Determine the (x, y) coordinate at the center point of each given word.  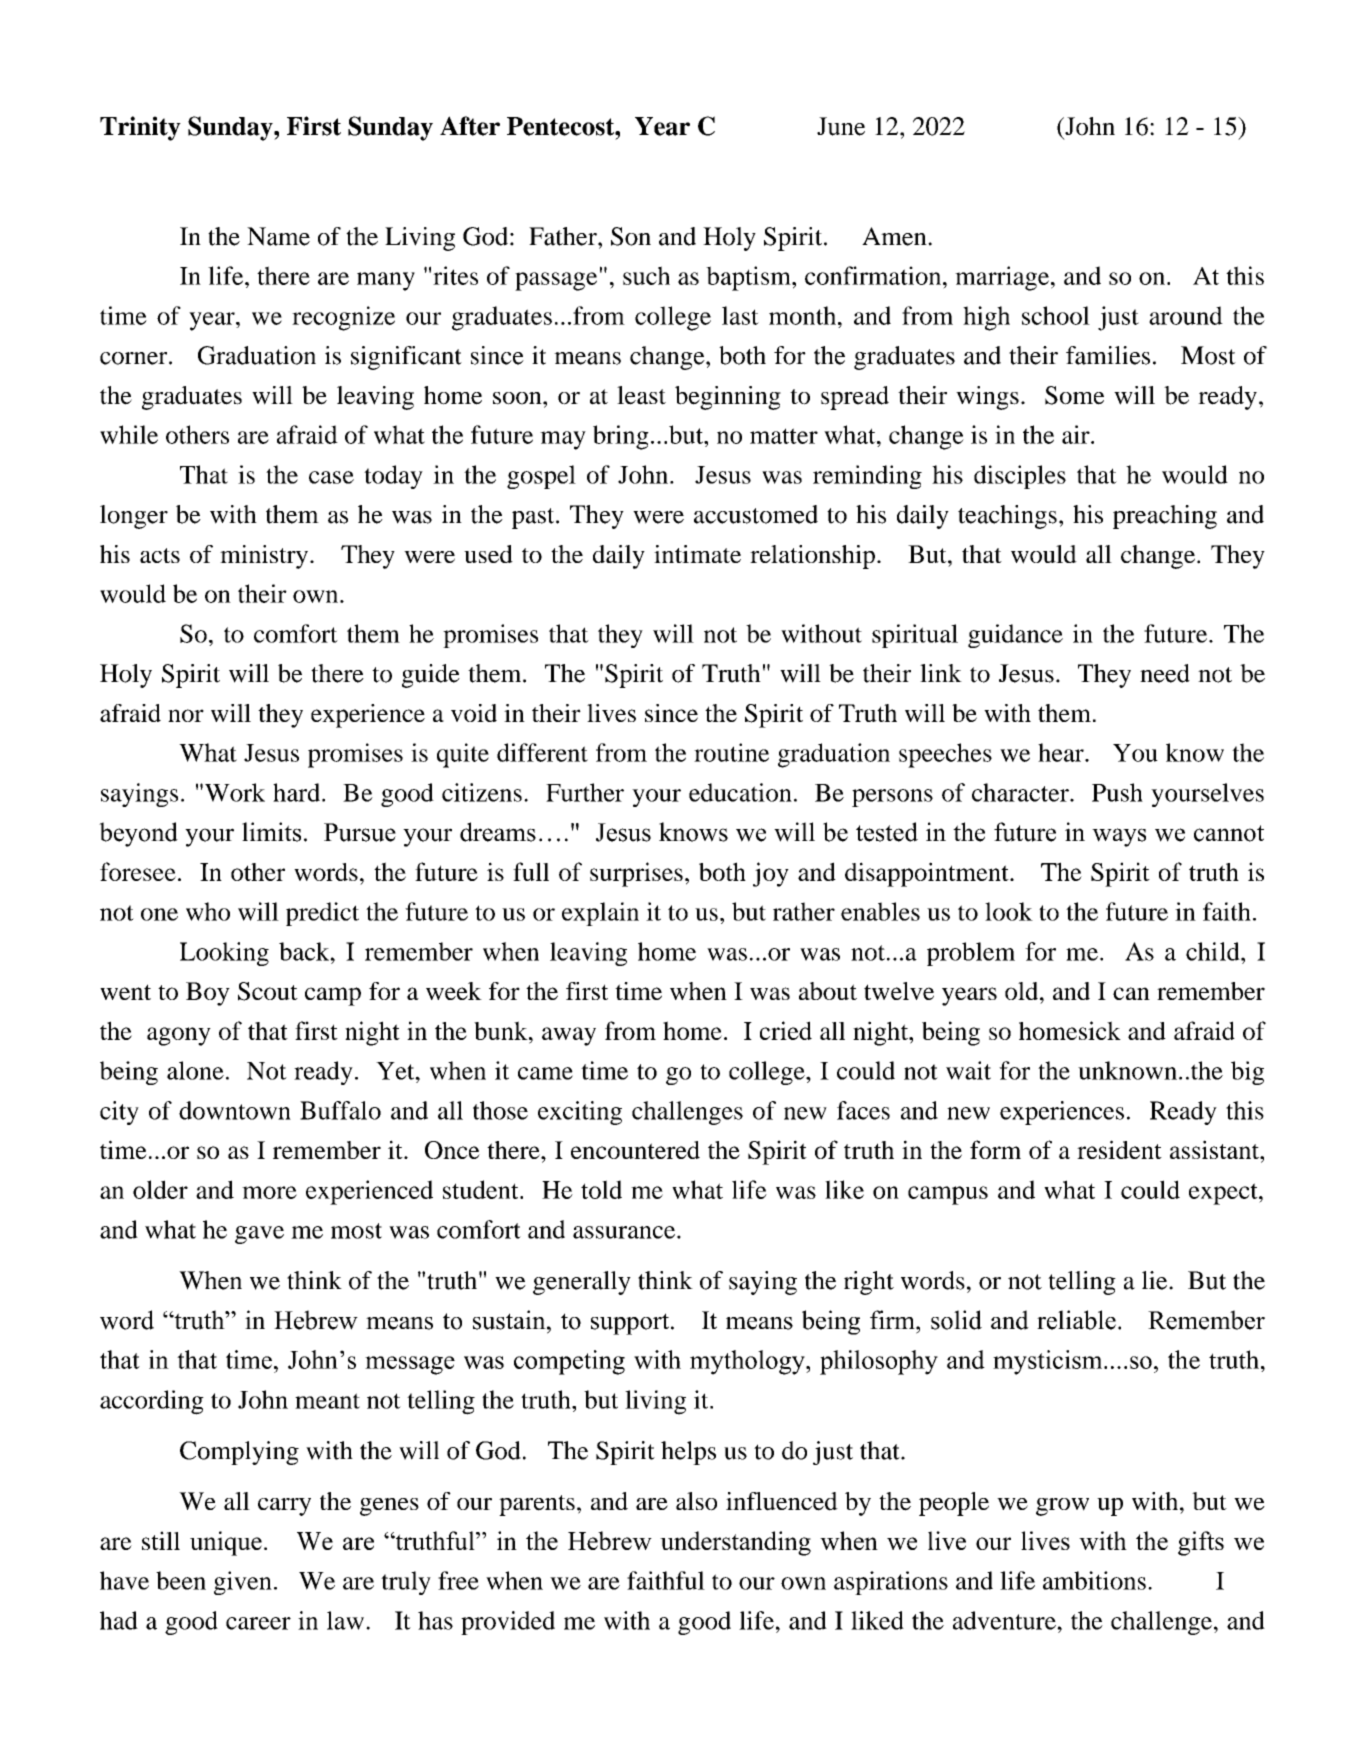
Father (564, 236)
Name (278, 236)
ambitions (1094, 1580)
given (243, 1583)
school (1056, 315)
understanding (735, 1543)
